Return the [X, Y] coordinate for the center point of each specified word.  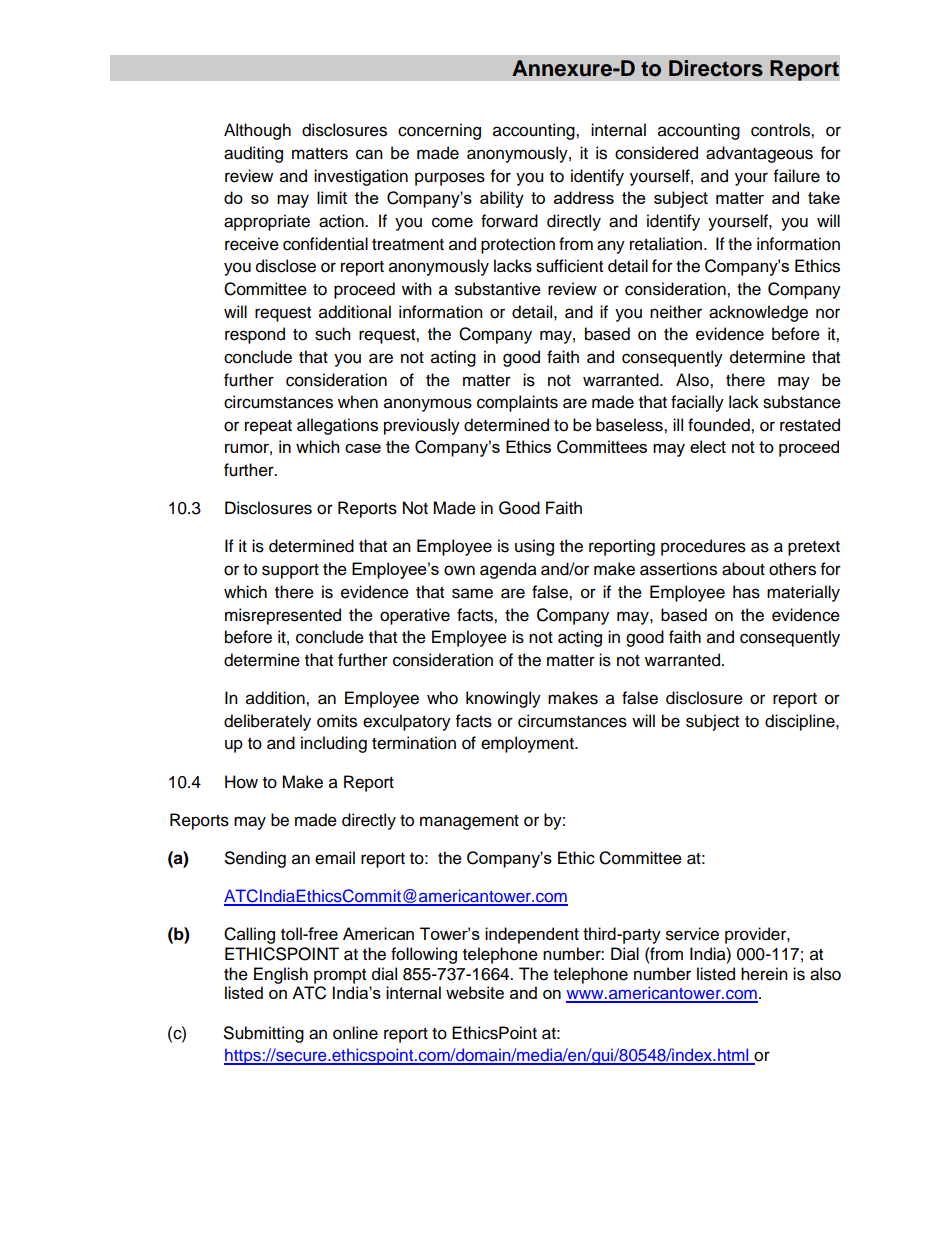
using [534, 547]
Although [257, 131]
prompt [340, 976]
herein [764, 974]
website [475, 992]
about [743, 569]
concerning [439, 131]
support [290, 571]
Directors [716, 68]
